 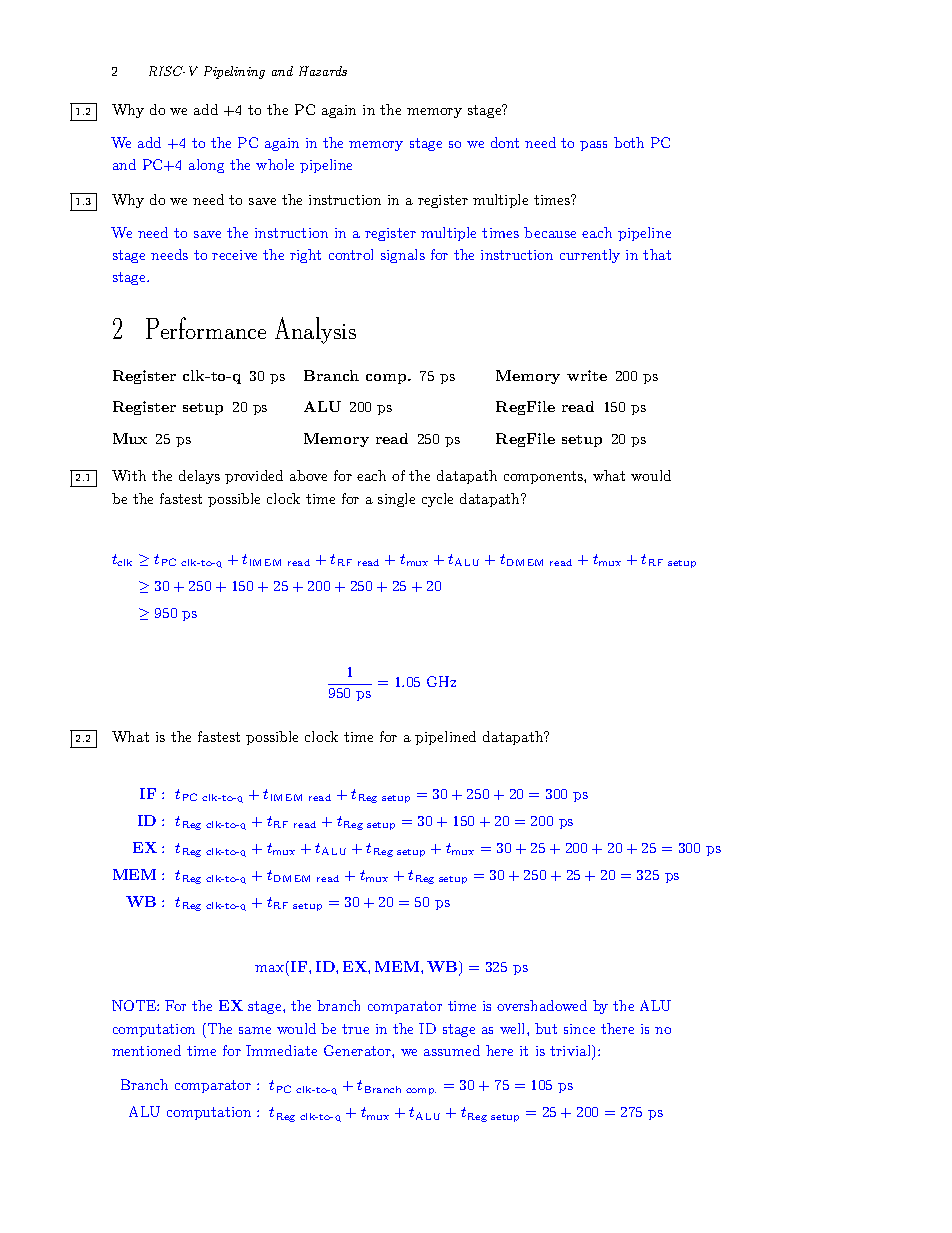 I want to click on delays, so click(x=199, y=477).
